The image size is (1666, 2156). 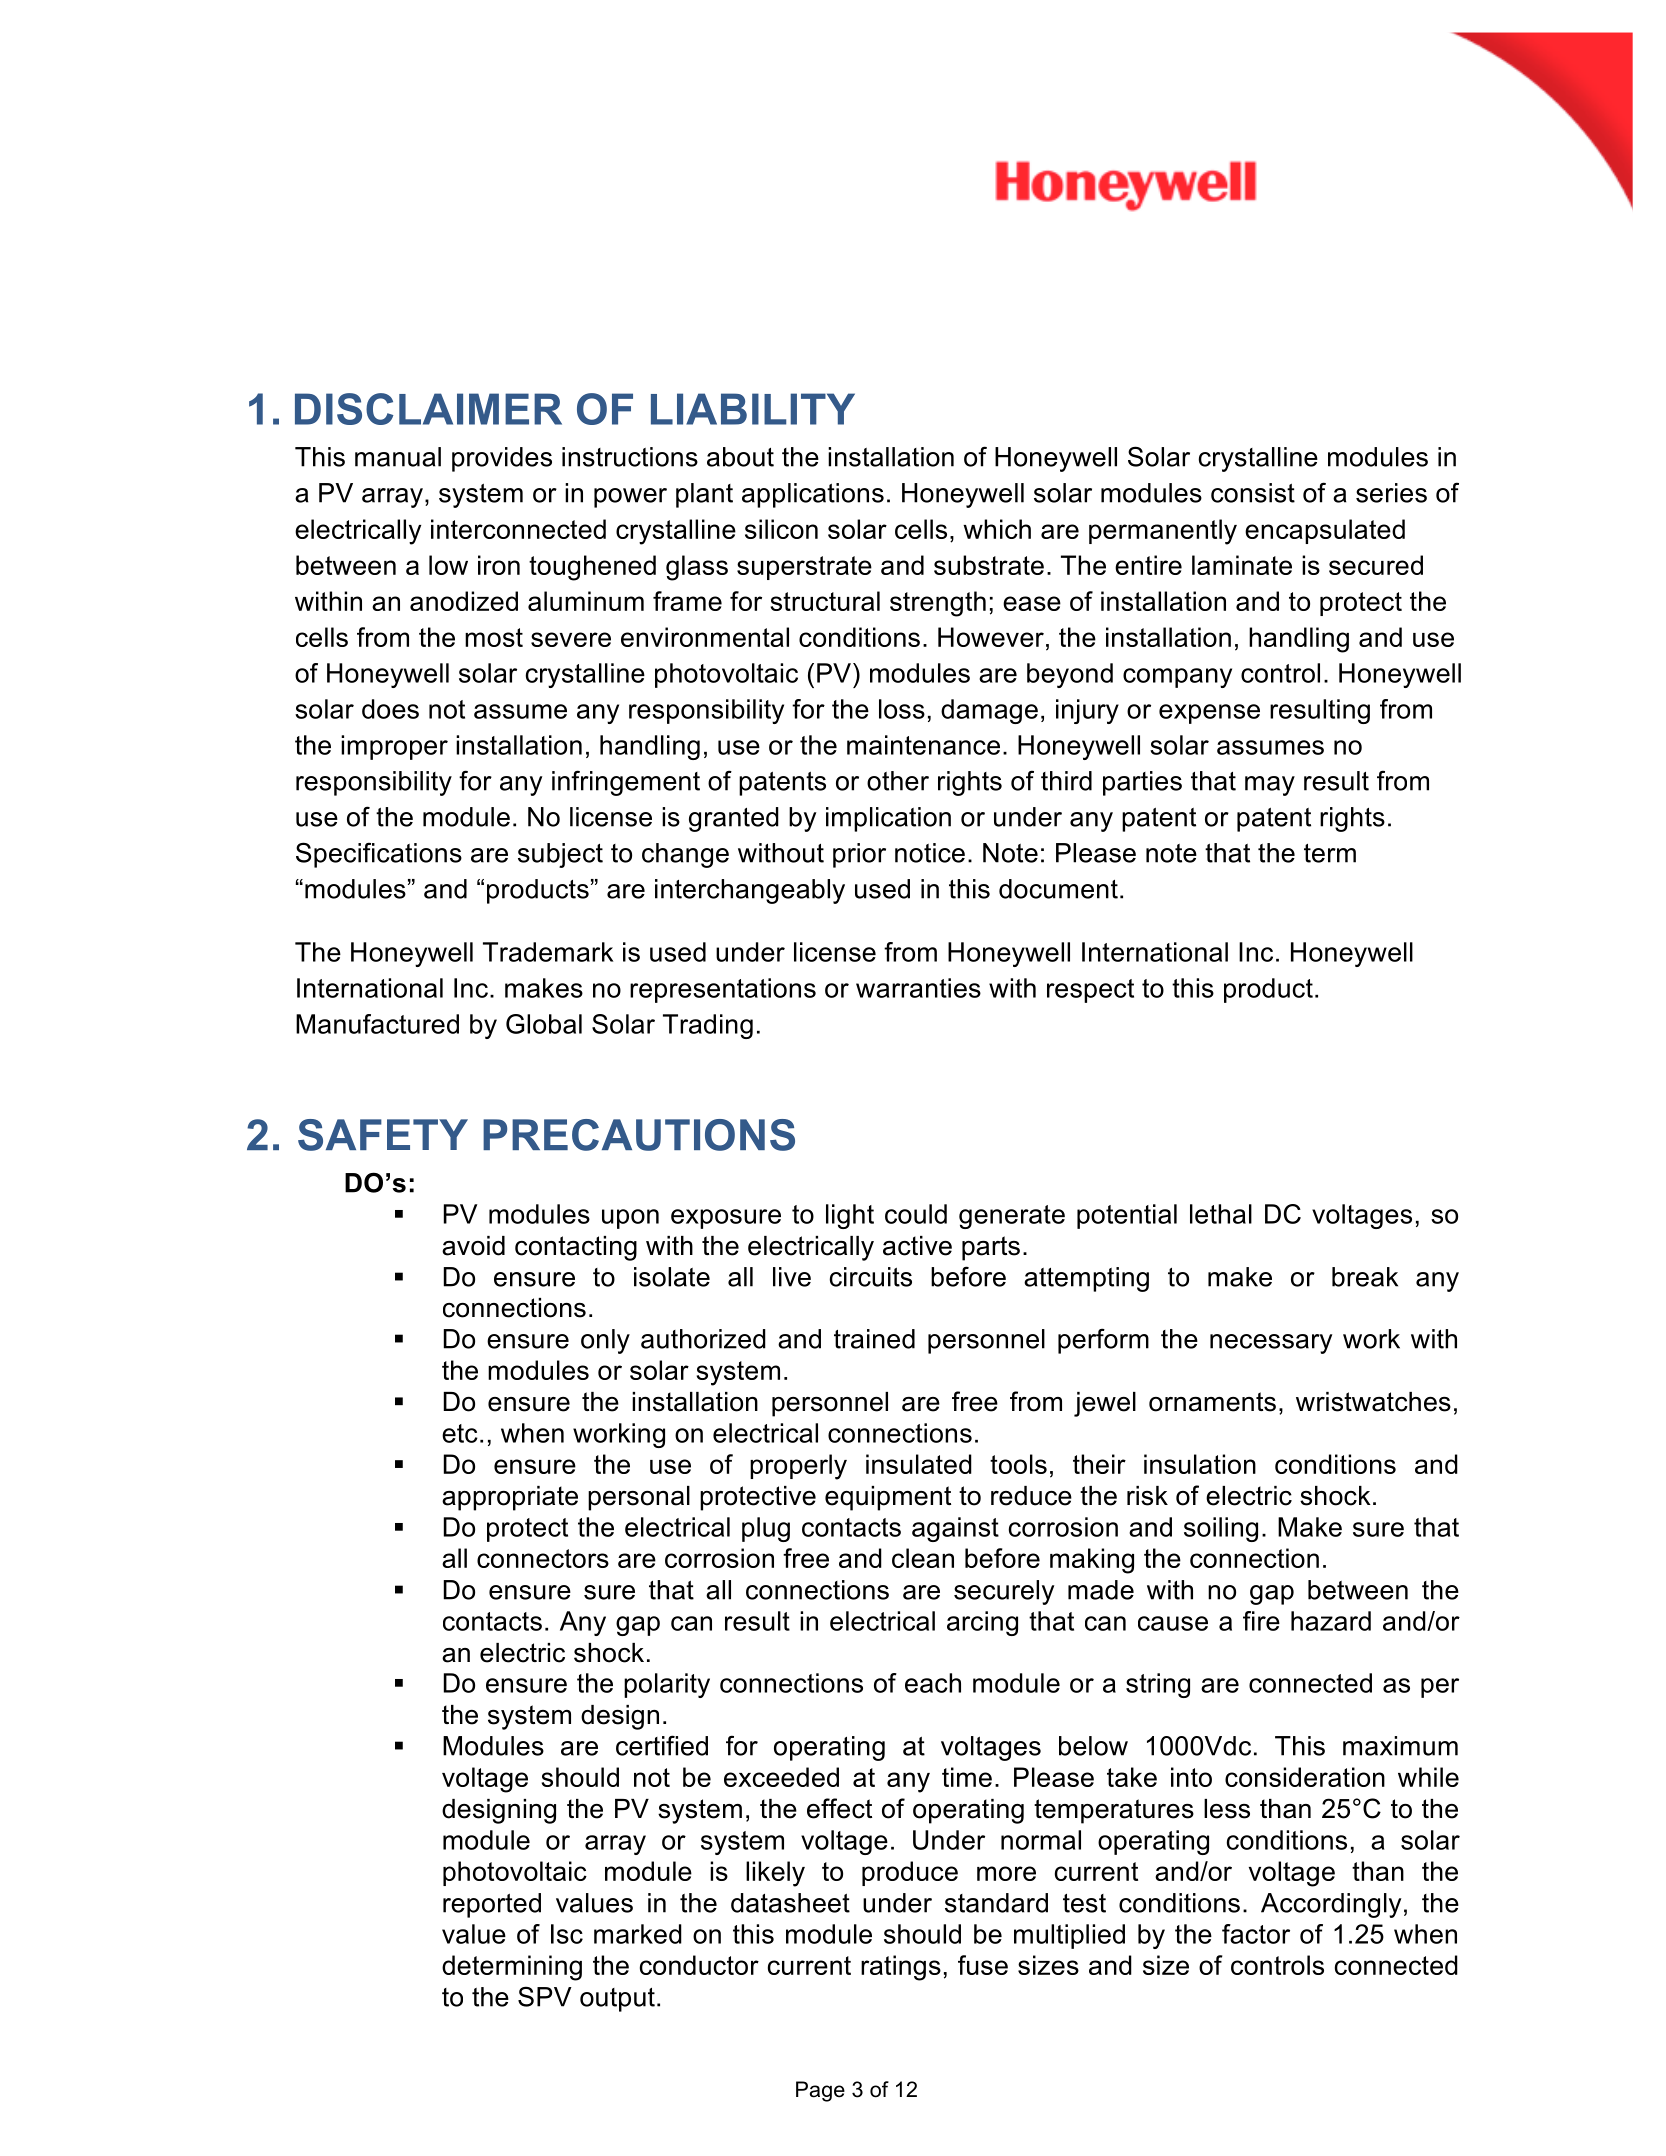 What do you see at coordinates (813, 495) in the screenshot?
I see `applications` at bounding box center [813, 495].
